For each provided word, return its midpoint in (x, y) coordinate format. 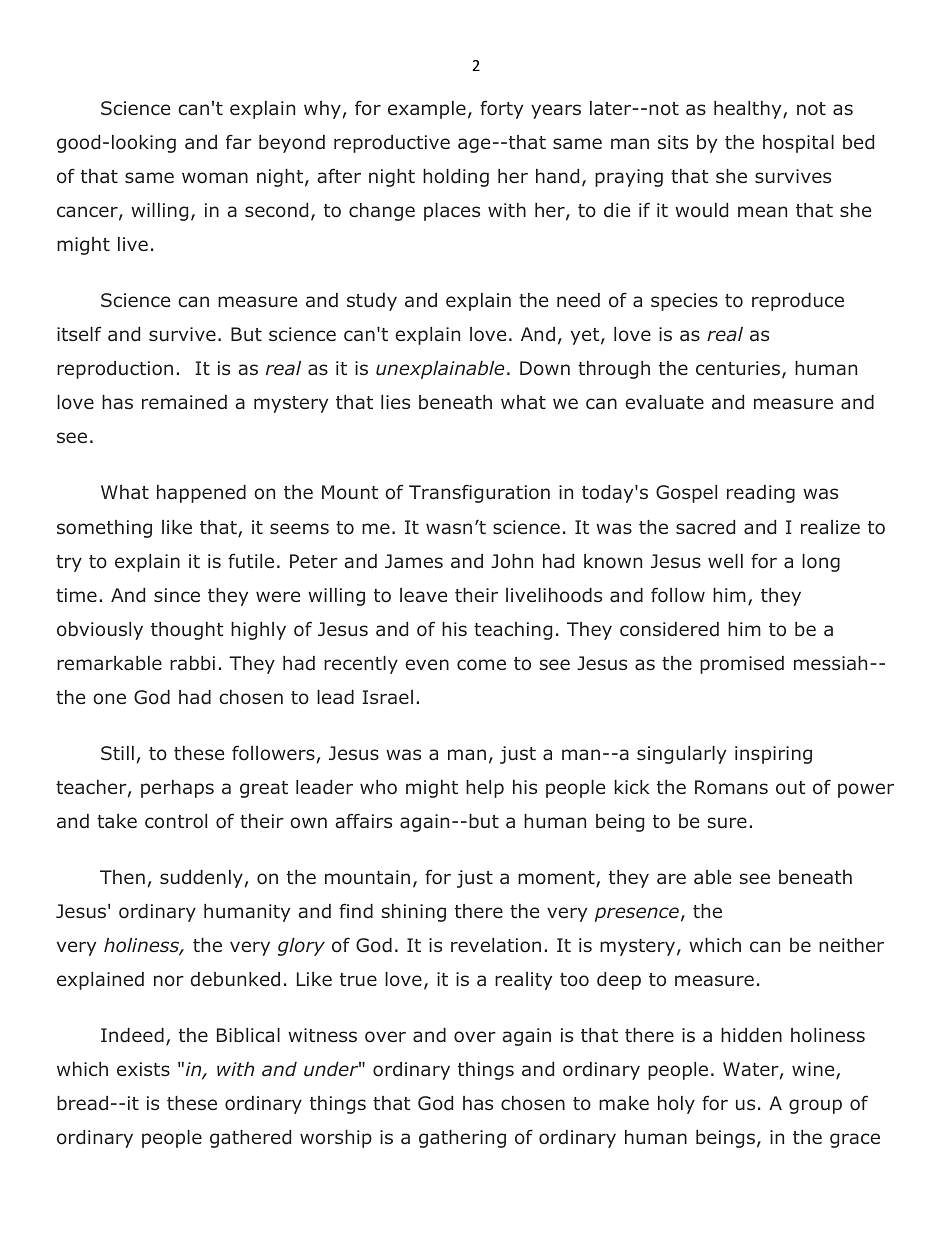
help (485, 789)
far (239, 142)
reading (761, 494)
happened (201, 494)
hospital (798, 144)
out (790, 788)
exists (143, 1069)
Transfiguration (479, 493)
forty (501, 109)
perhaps (177, 789)
